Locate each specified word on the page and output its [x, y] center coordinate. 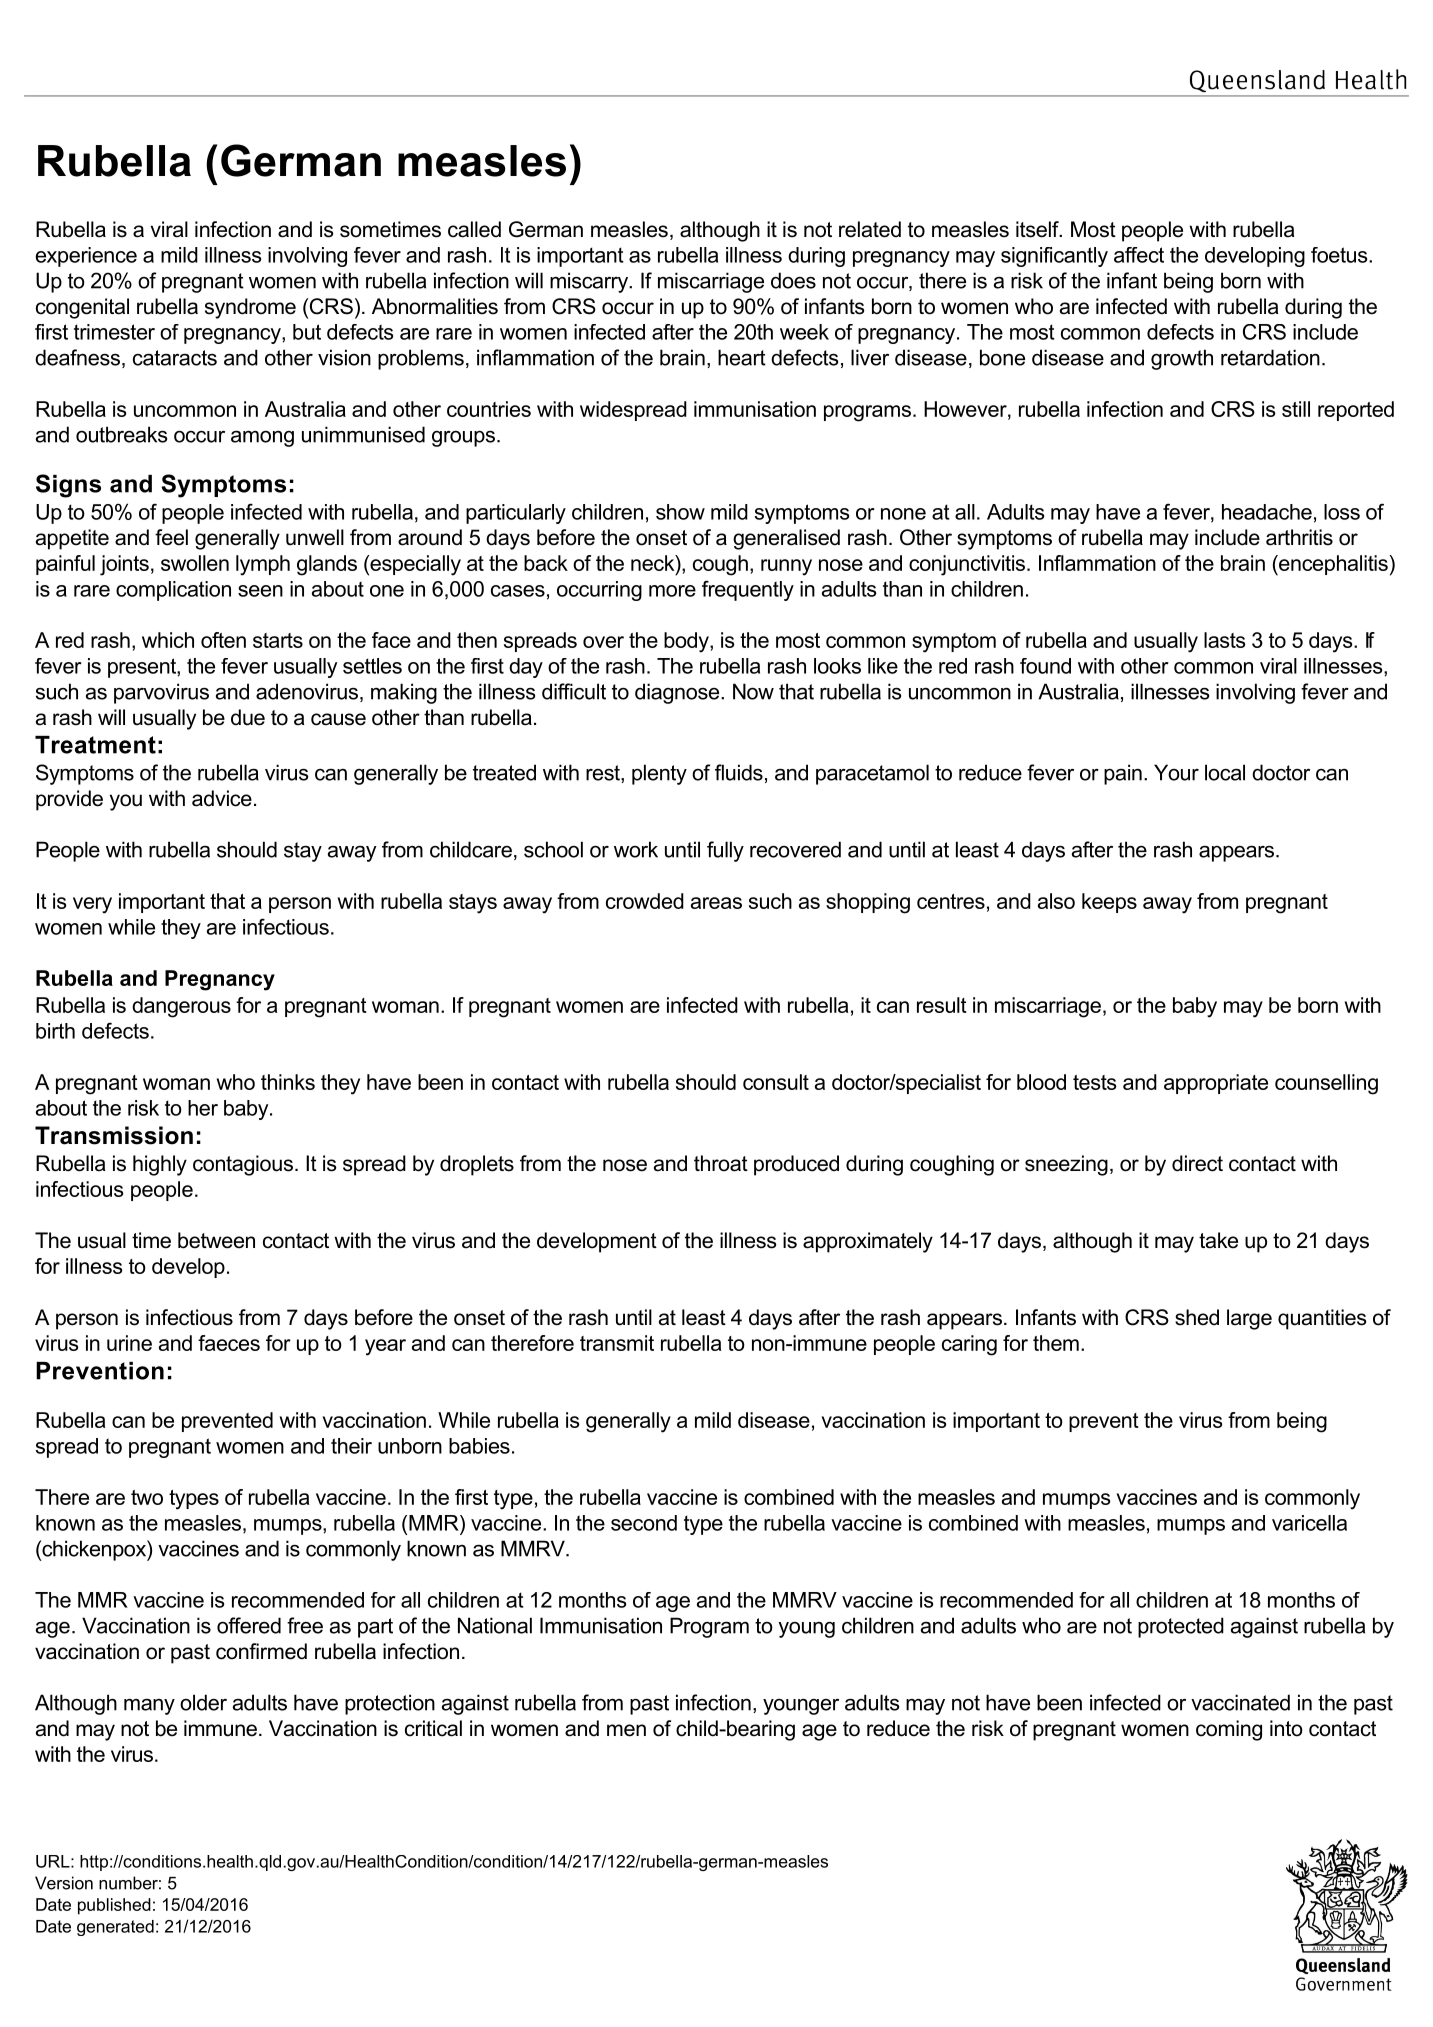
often [223, 640]
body [687, 642]
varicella [1309, 1523]
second [644, 1523]
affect [1139, 255]
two [147, 1497]
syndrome [250, 308]
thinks [288, 1082]
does [793, 280]
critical [433, 1728]
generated [115, 1928]
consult [776, 1082]
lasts [1225, 640]
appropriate [1216, 1084]
